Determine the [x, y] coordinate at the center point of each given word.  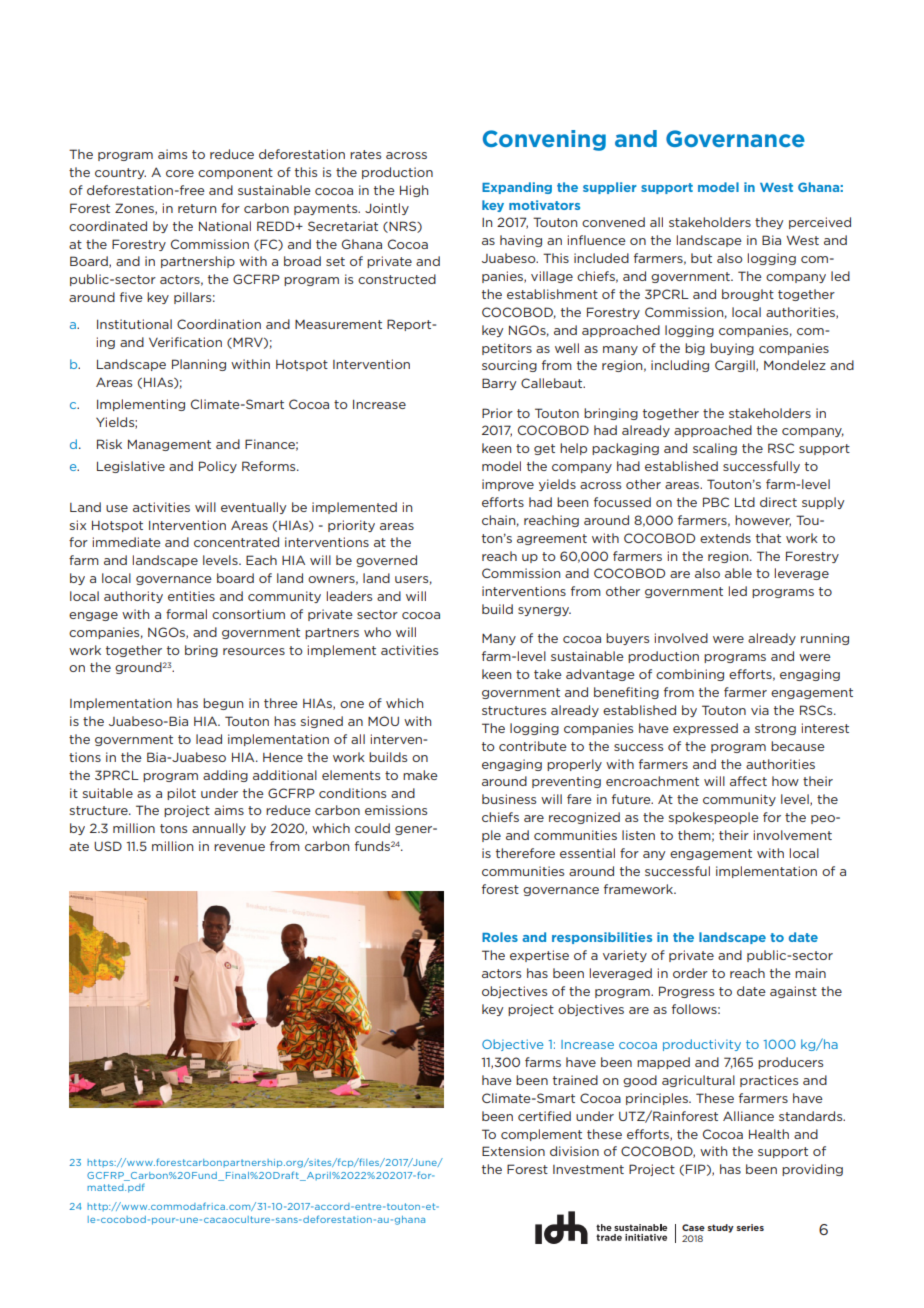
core [180, 173]
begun [223, 704]
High [414, 191]
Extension [513, 1151]
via [760, 710]
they [769, 223]
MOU [383, 721]
